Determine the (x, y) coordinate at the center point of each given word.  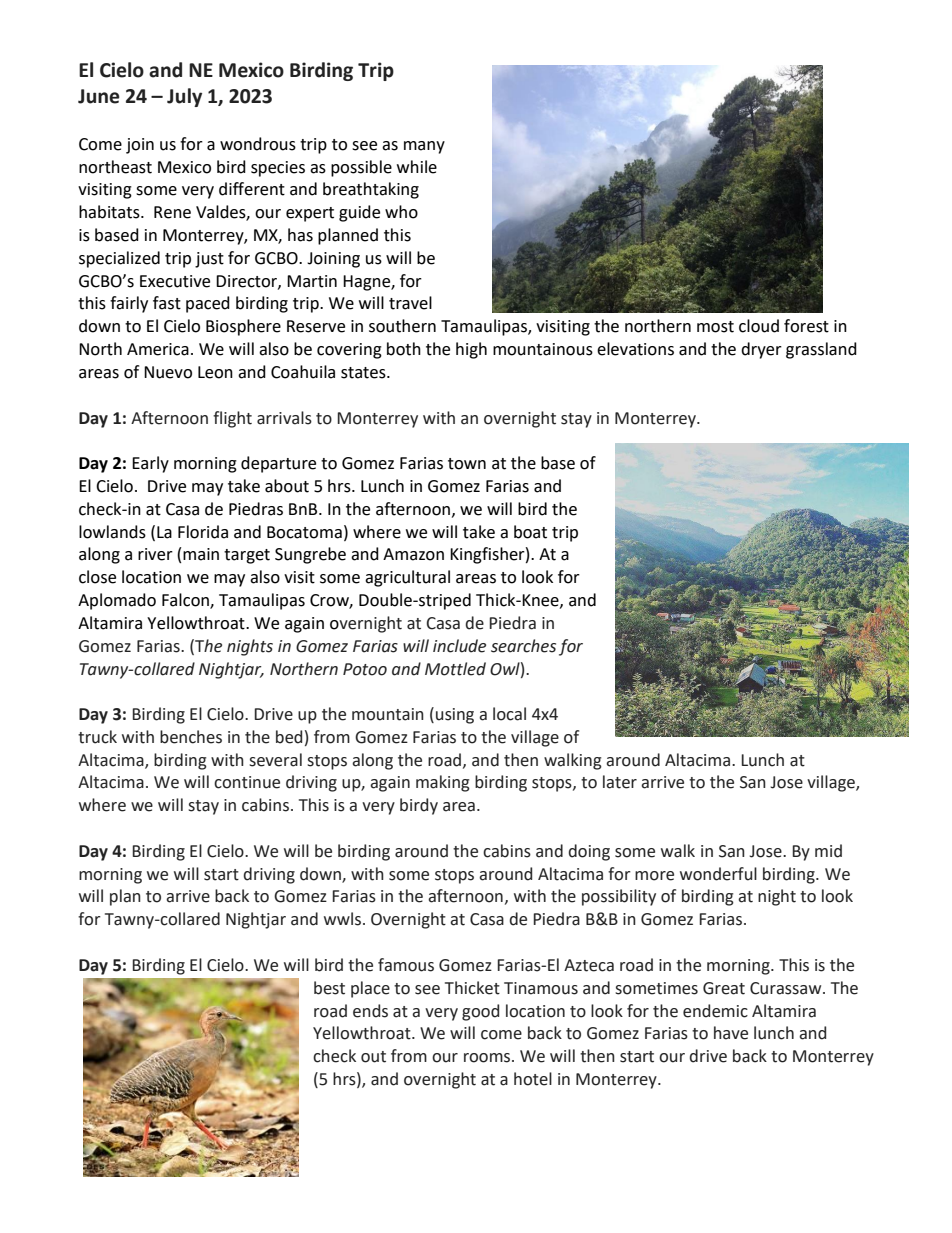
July (184, 97)
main (201, 554)
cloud (759, 326)
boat (530, 532)
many (424, 147)
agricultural (407, 578)
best (329, 988)
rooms (488, 1058)
